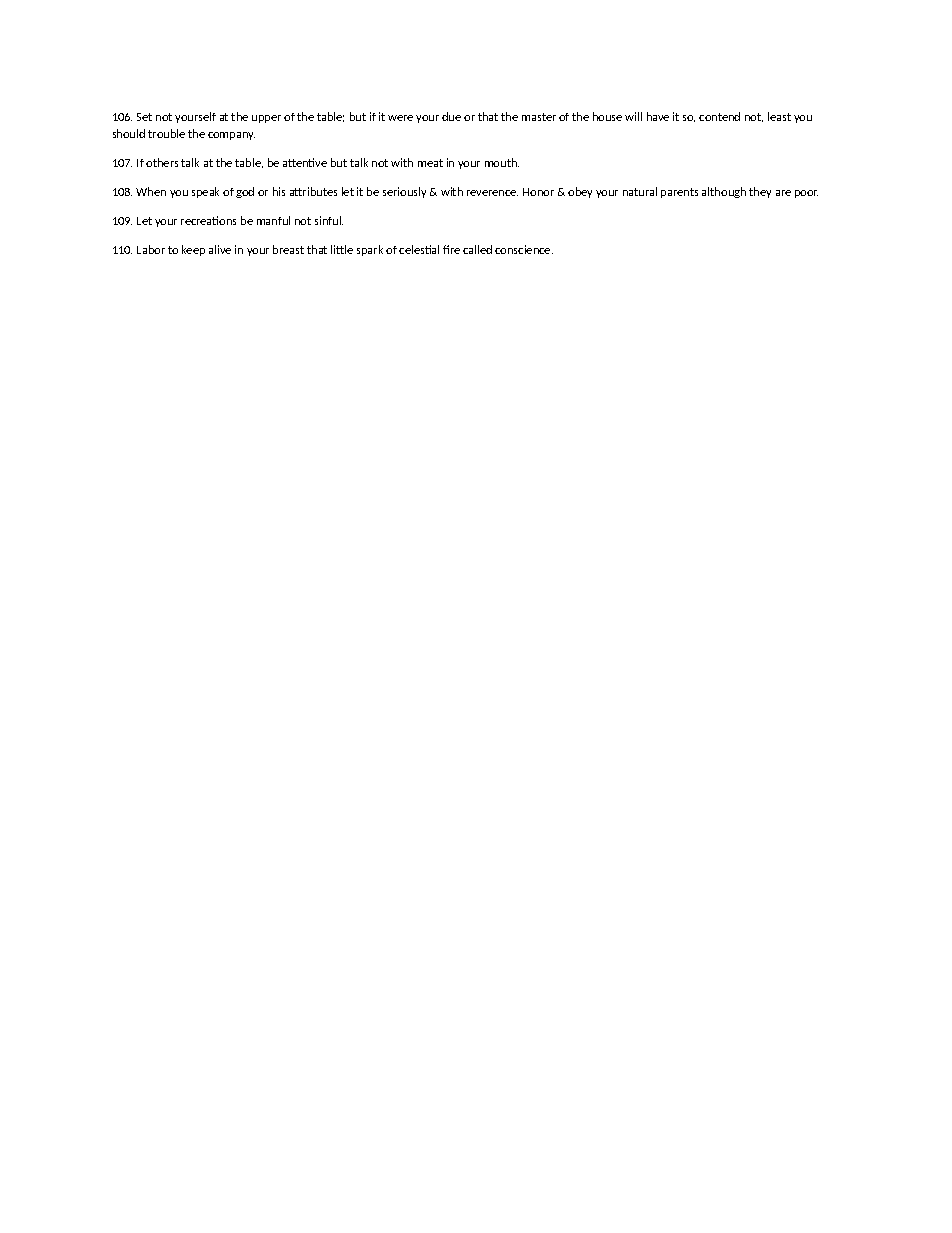  Describe the element at coordinates (266, 119) in the image. I see `upper` at that location.
